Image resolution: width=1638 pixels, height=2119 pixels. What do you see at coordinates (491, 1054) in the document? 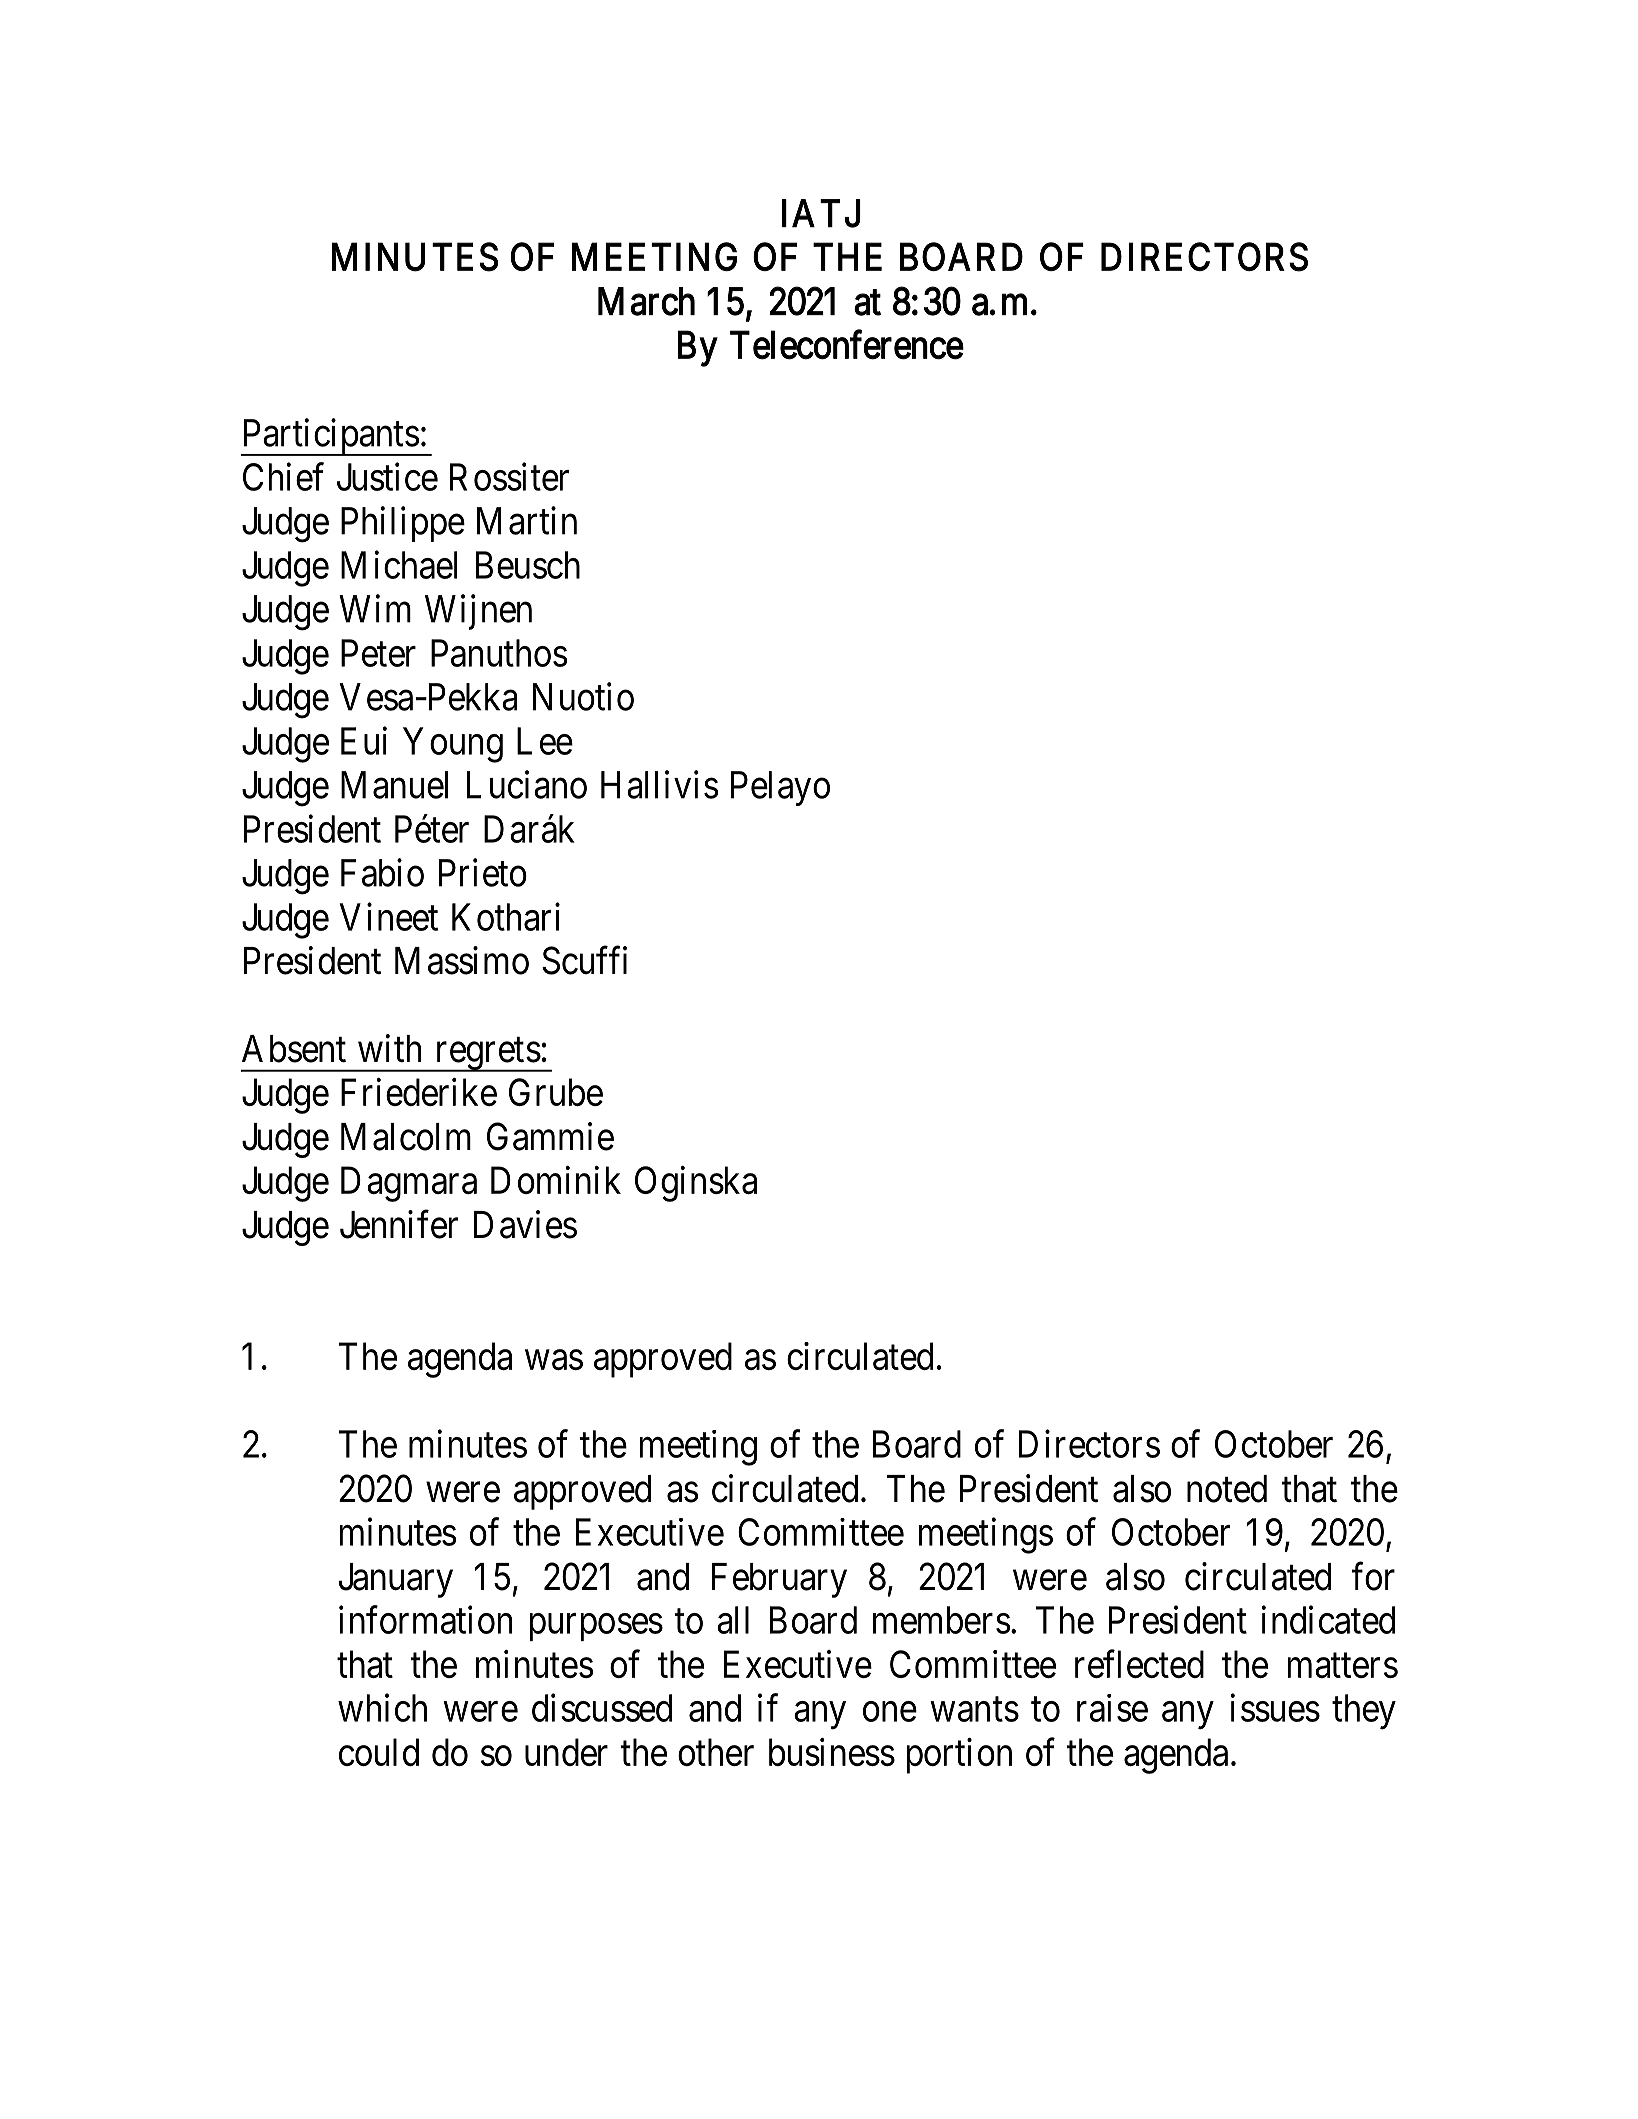
I see `regrets` at bounding box center [491, 1054].
